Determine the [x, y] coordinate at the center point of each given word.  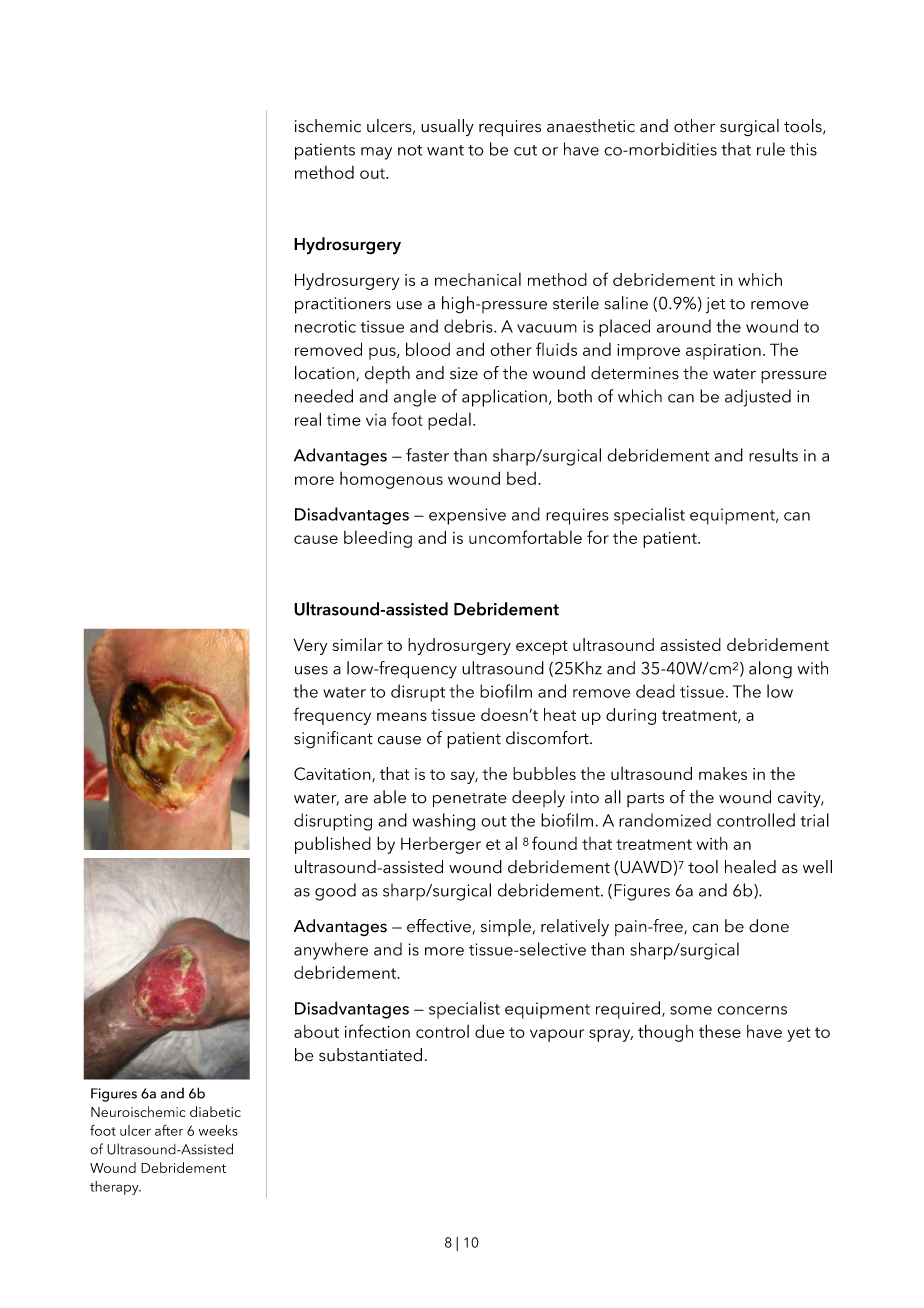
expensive [467, 516]
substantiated [370, 1055]
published [333, 845]
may [376, 153]
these [720, 1031]
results [773, 455]
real [308, 419]
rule [771, 149]
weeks [218, 1130]
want [445, 150]
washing [443, 822]
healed [750, 867]
